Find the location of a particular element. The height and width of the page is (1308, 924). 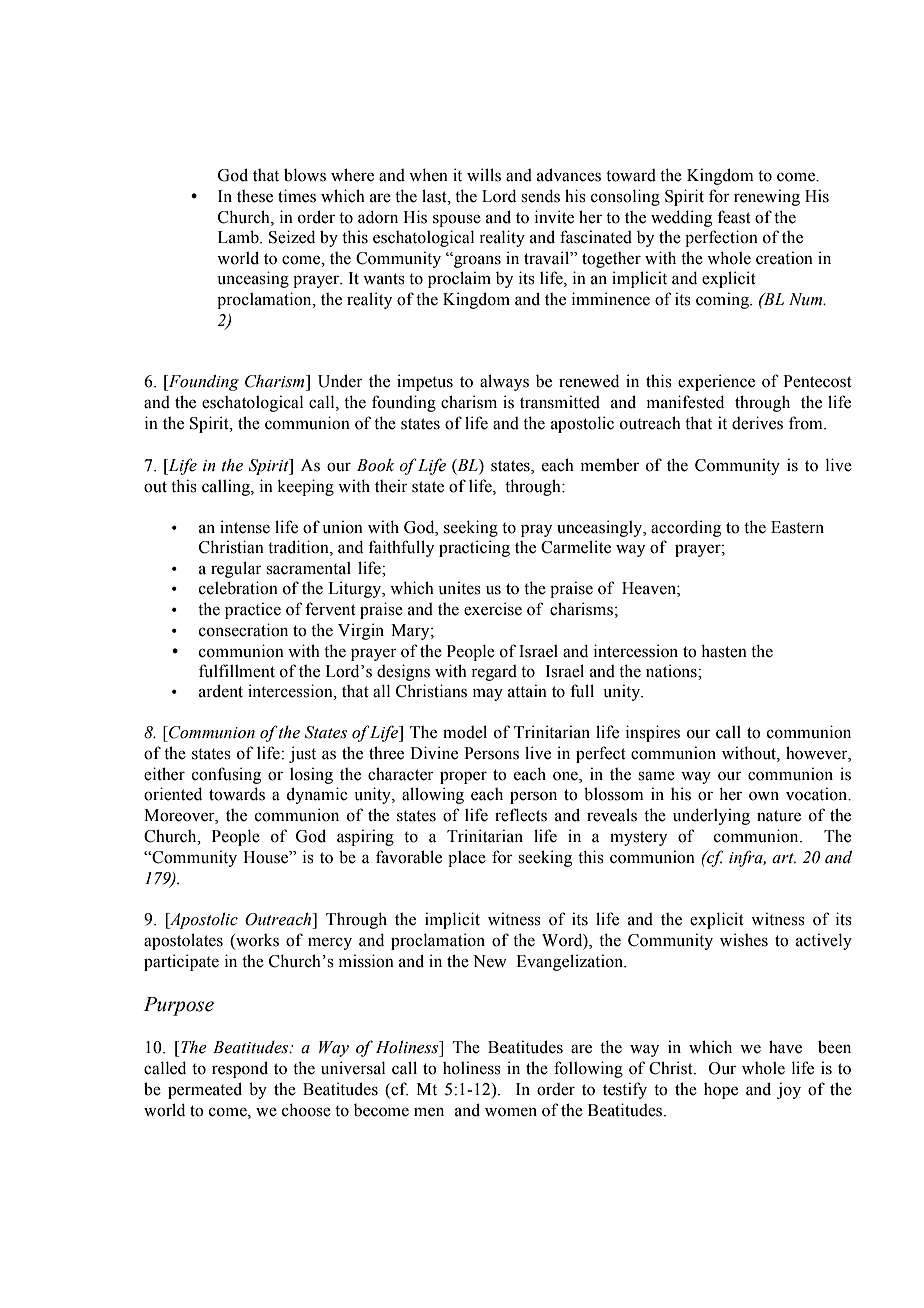

keeping is located at coordinates (306, 487).
